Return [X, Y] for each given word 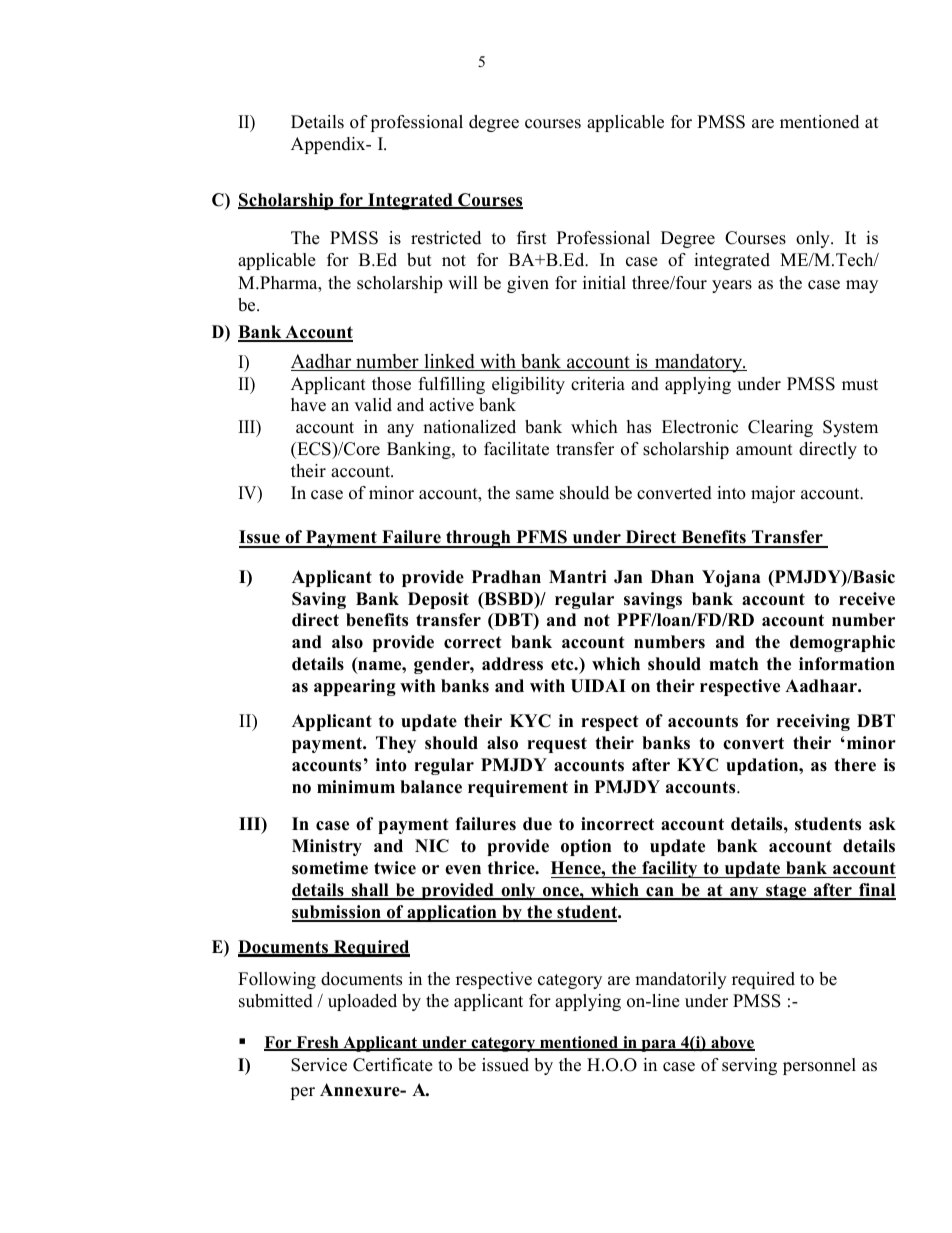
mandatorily [681, 980]
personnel [819, 1066]
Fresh [317, 1043]
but [419, 260]
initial [604, 282]
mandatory [699, 363]
